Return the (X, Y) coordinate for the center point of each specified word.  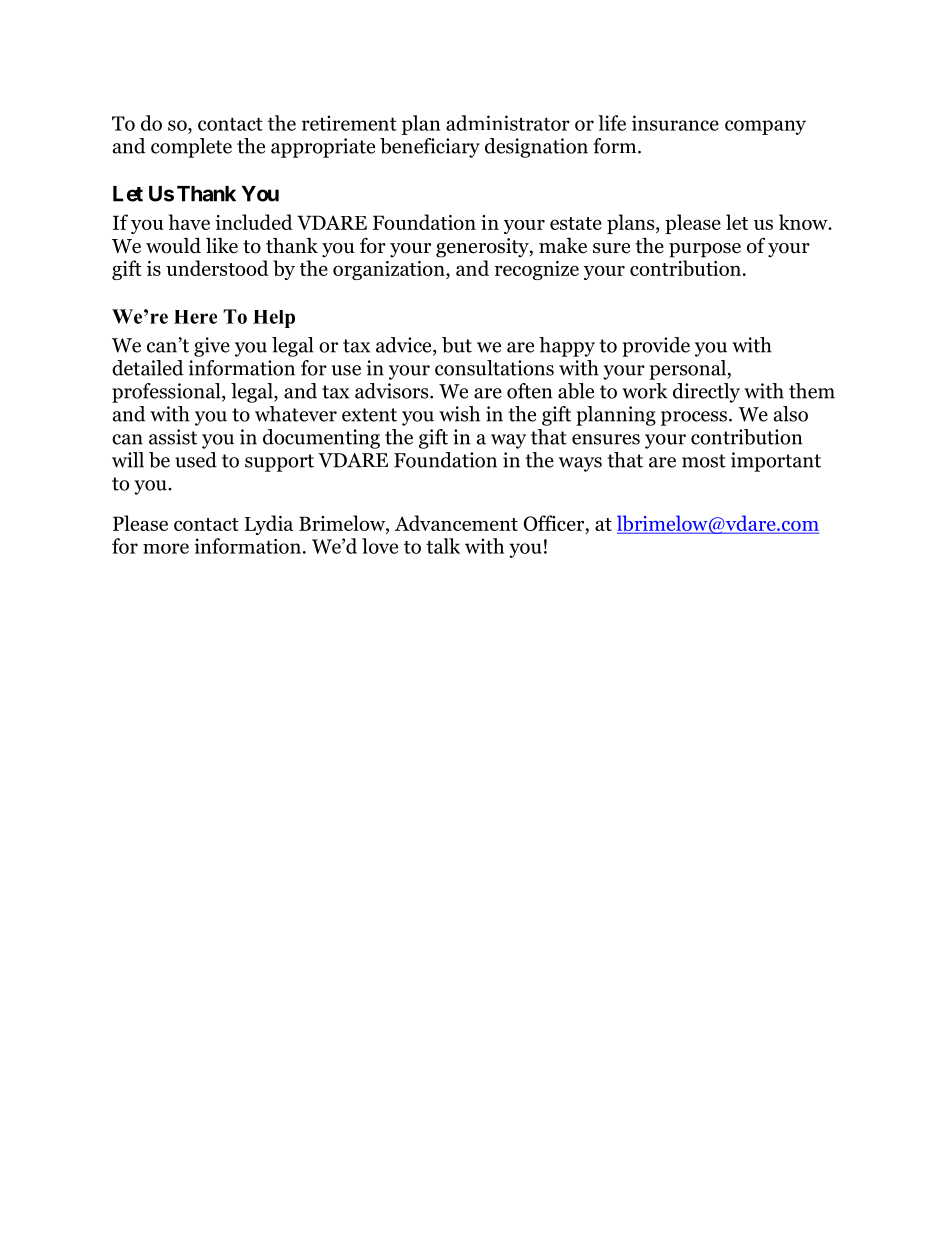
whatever (296, 414)
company (765, 127)
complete (191, 148)
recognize (537, 270)
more (166, 548)
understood (217, 268)
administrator (508, 123)
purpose (705, 250)
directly (706, 393)
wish (459, 414)
